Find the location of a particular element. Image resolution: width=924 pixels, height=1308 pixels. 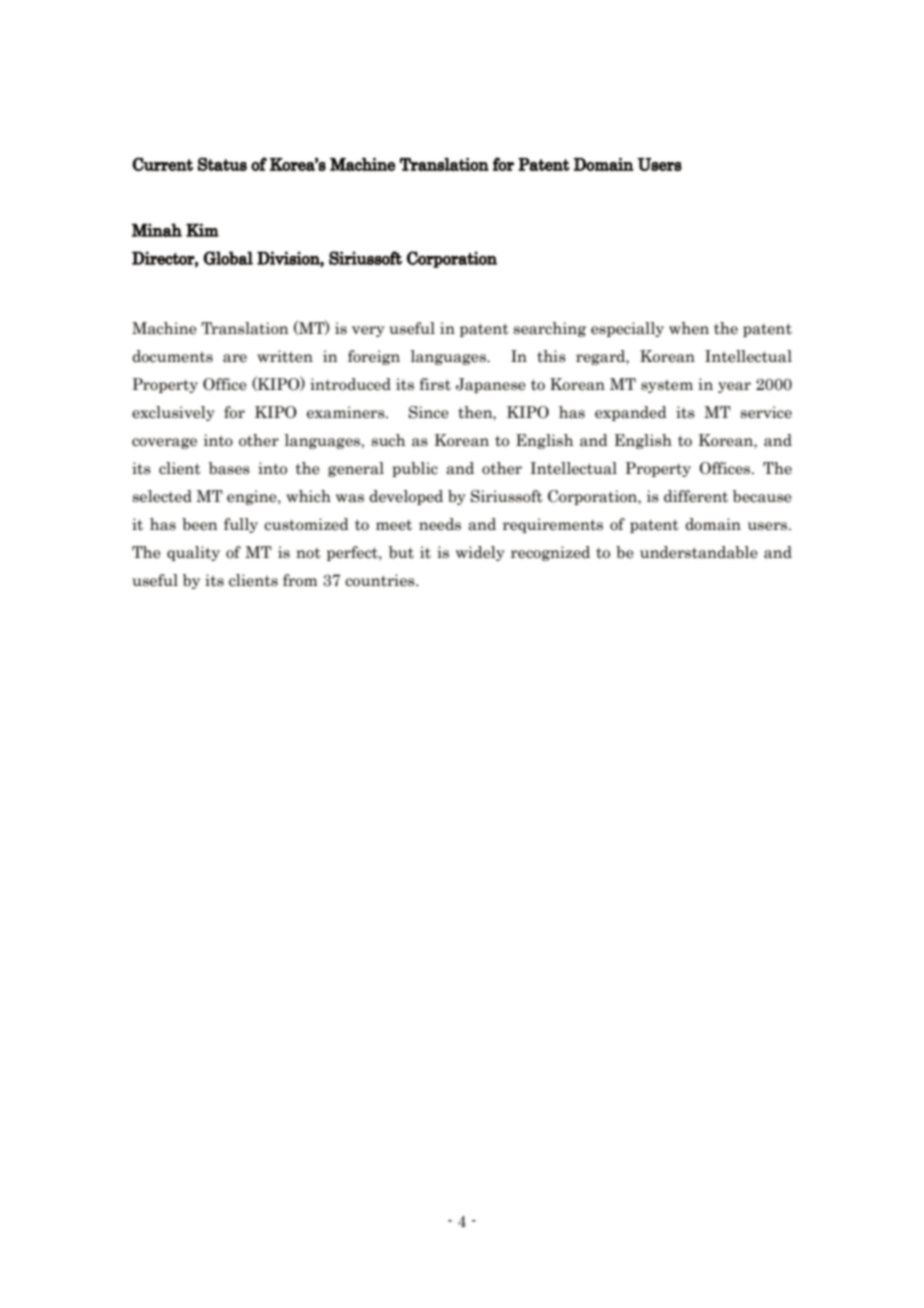

Status is located at coordinates (222, 164).
